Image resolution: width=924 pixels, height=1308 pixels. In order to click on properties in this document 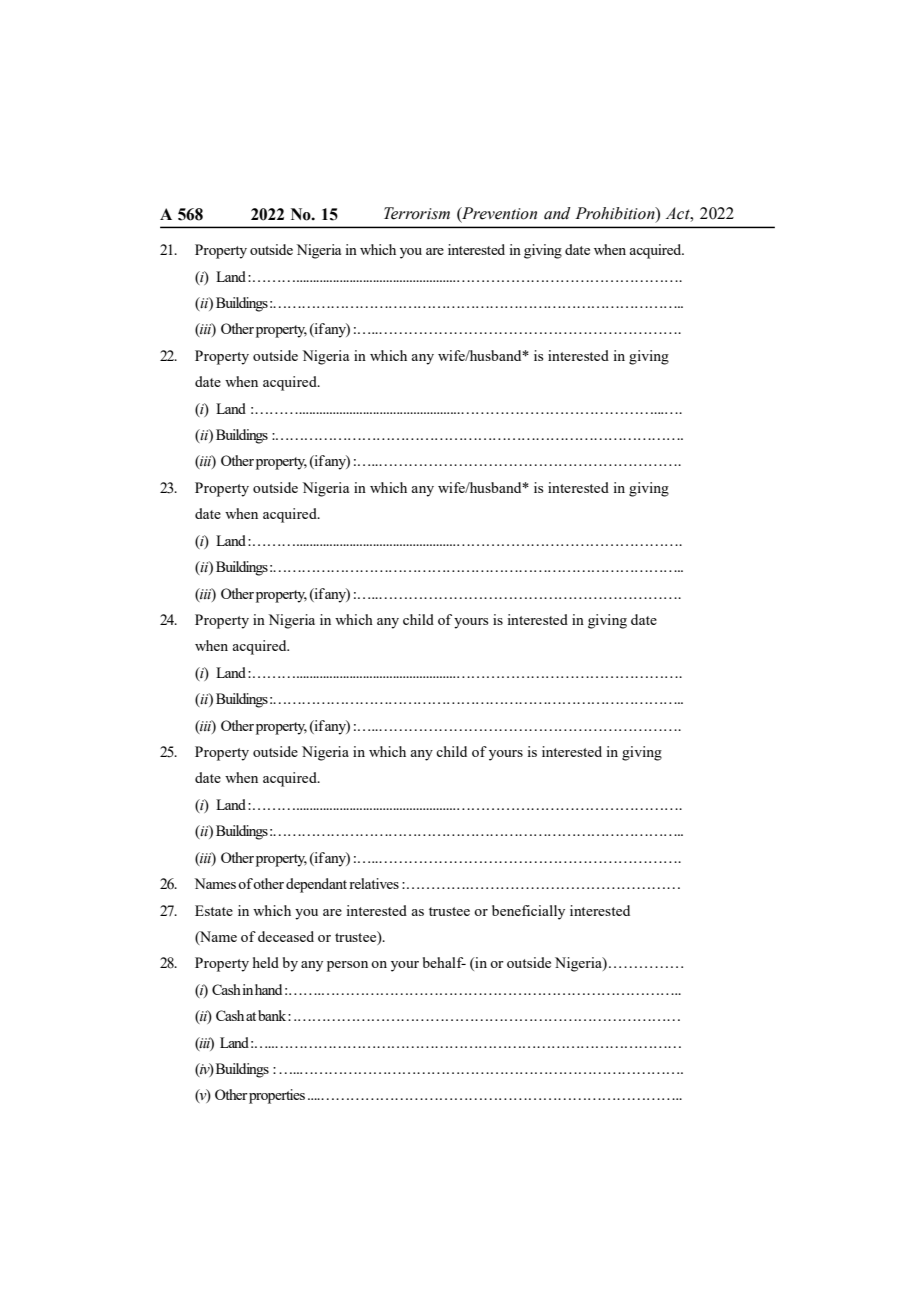, I will do `click(277, 1096)`.
